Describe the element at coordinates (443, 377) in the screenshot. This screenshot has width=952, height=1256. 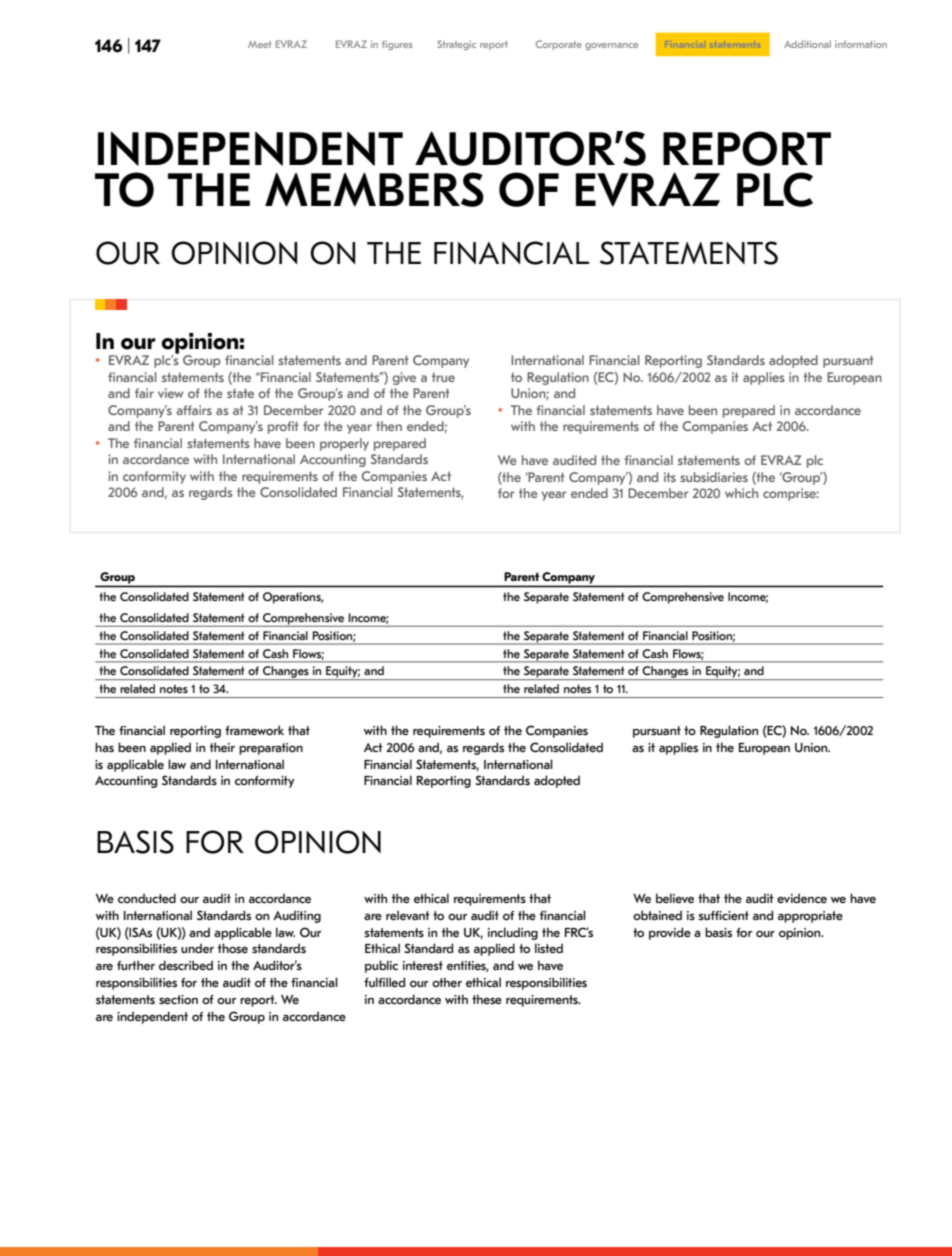
I see `true` at that location.
